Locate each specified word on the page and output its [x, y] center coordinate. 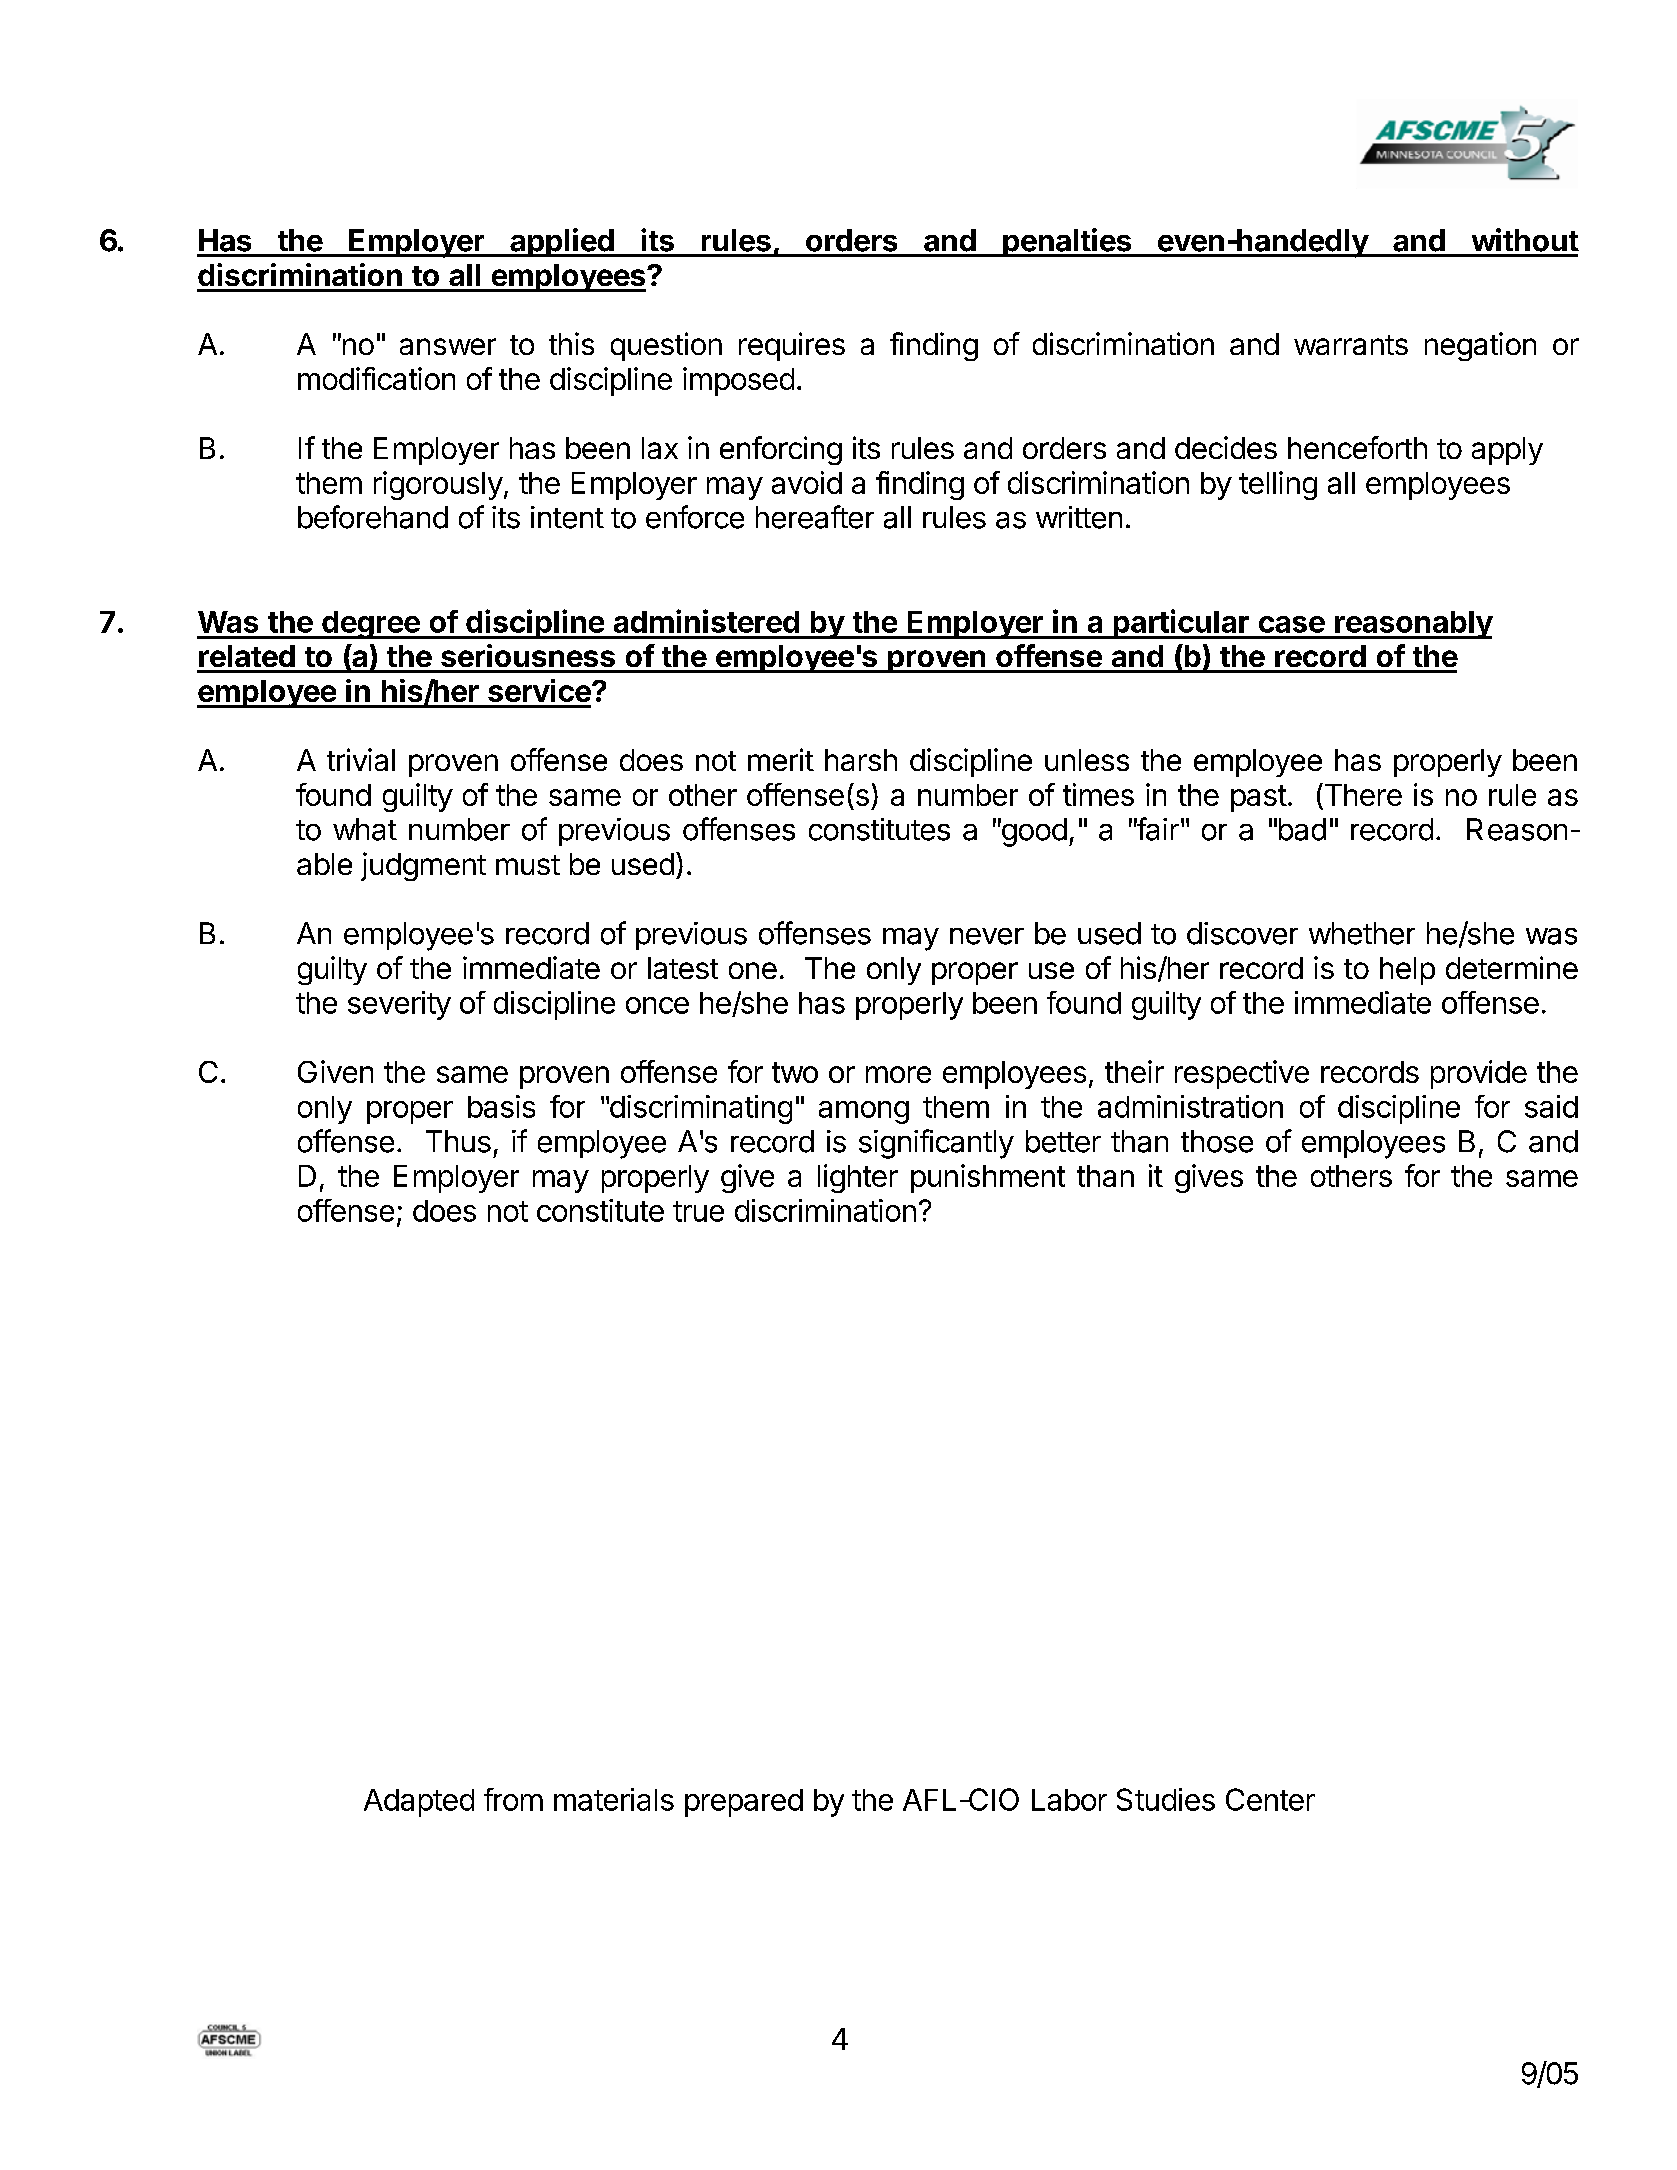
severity [399, 1005]
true [698, 1211]
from [513, 1799]
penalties [1067, 242]
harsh [861, 760]
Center [1270, 1799]
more [898, 1074]
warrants [1351, 345]
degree [371, 625]
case [1292, 624]
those [1217, 1141]
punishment [988, 1178]
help [1407, 971]
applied [562, 242]
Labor [1069, 1800]
